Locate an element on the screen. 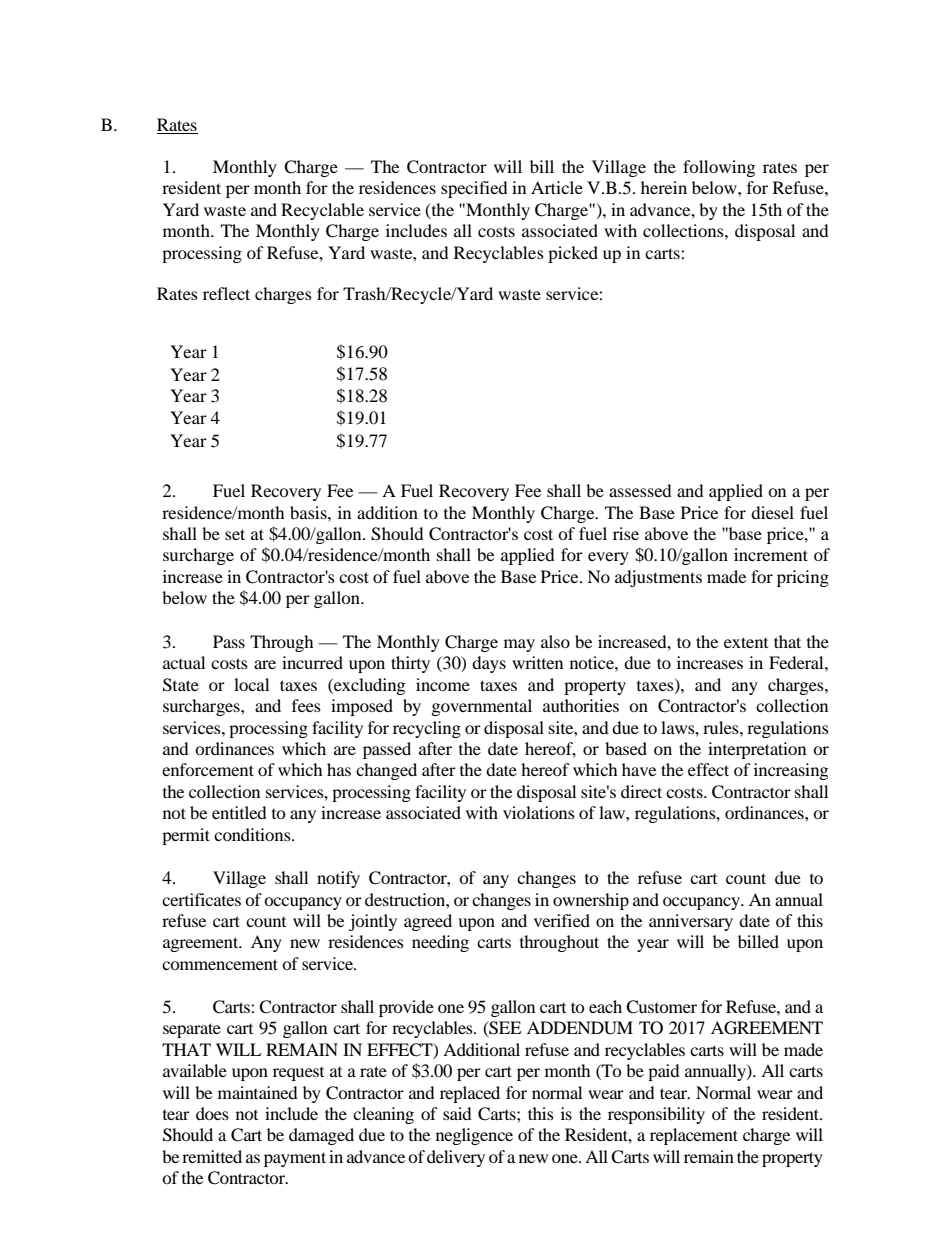 This screenshot has height=1233, width=952. increment is located at coordinates (771, 554).
